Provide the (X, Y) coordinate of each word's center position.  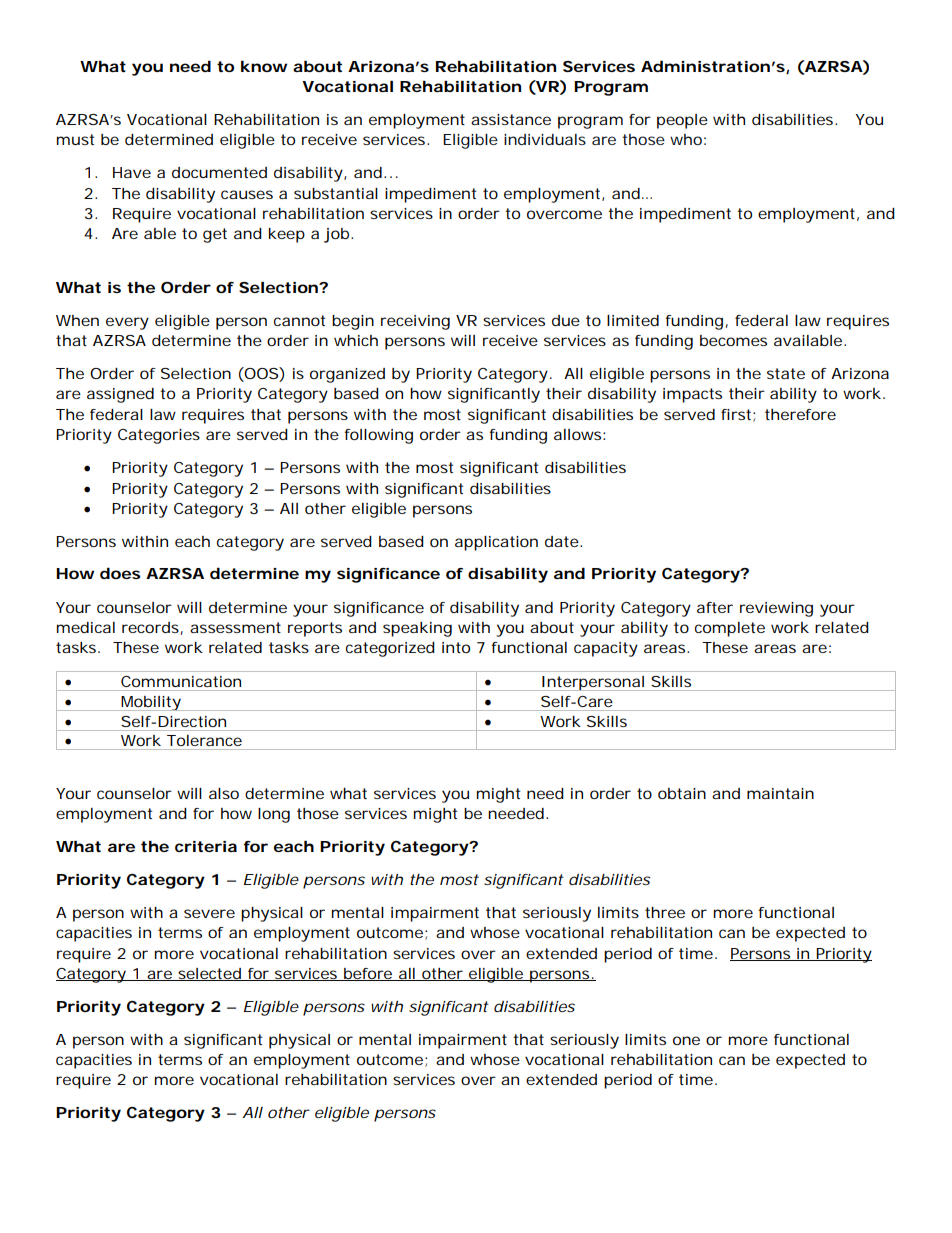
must (75, 139)
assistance (511, 119)
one (686, 1040)
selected (209, 974)
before (368, 974)
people (682, 121)
